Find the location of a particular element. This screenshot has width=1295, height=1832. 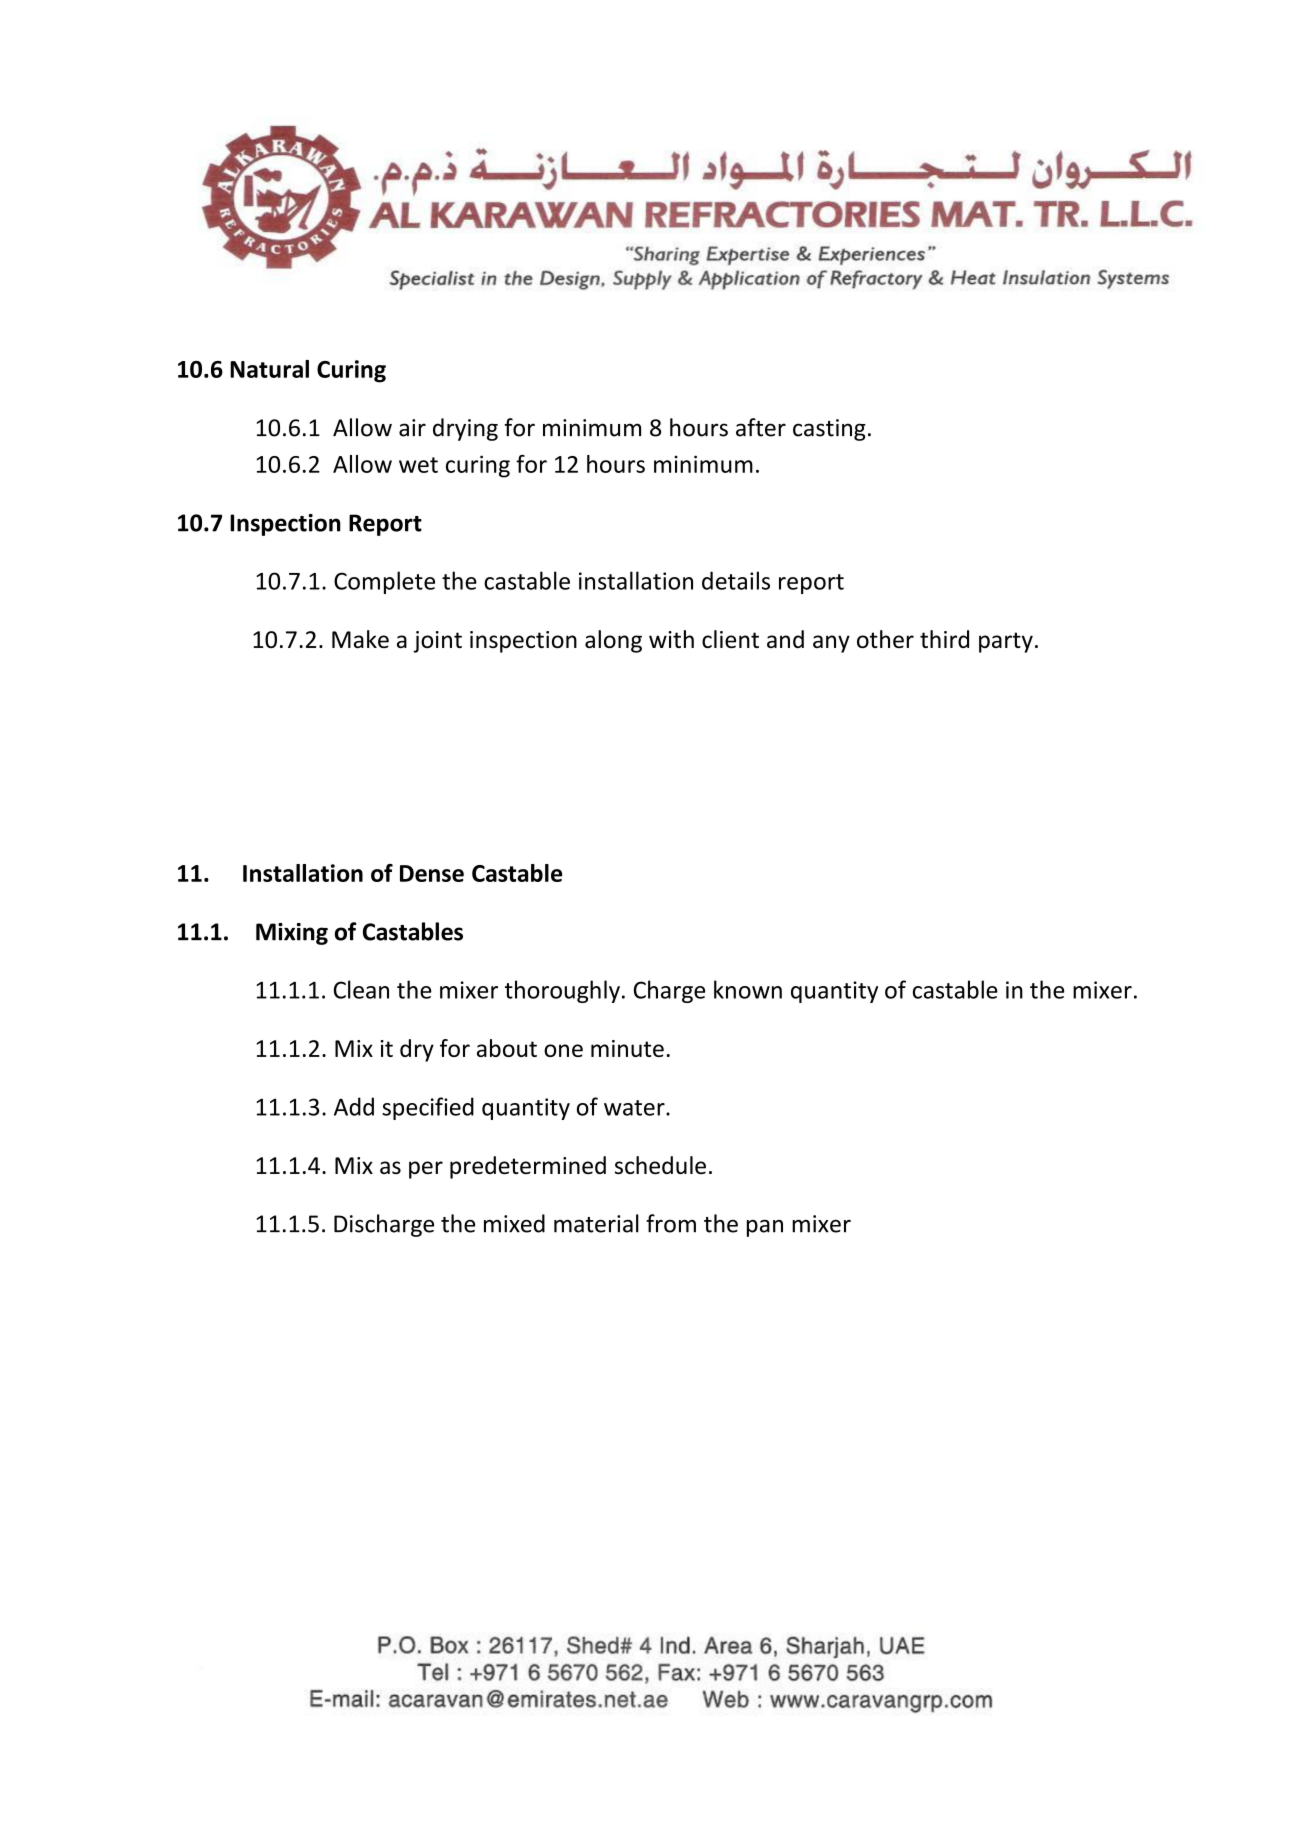

pan is located at coordinates (765, 1228).
